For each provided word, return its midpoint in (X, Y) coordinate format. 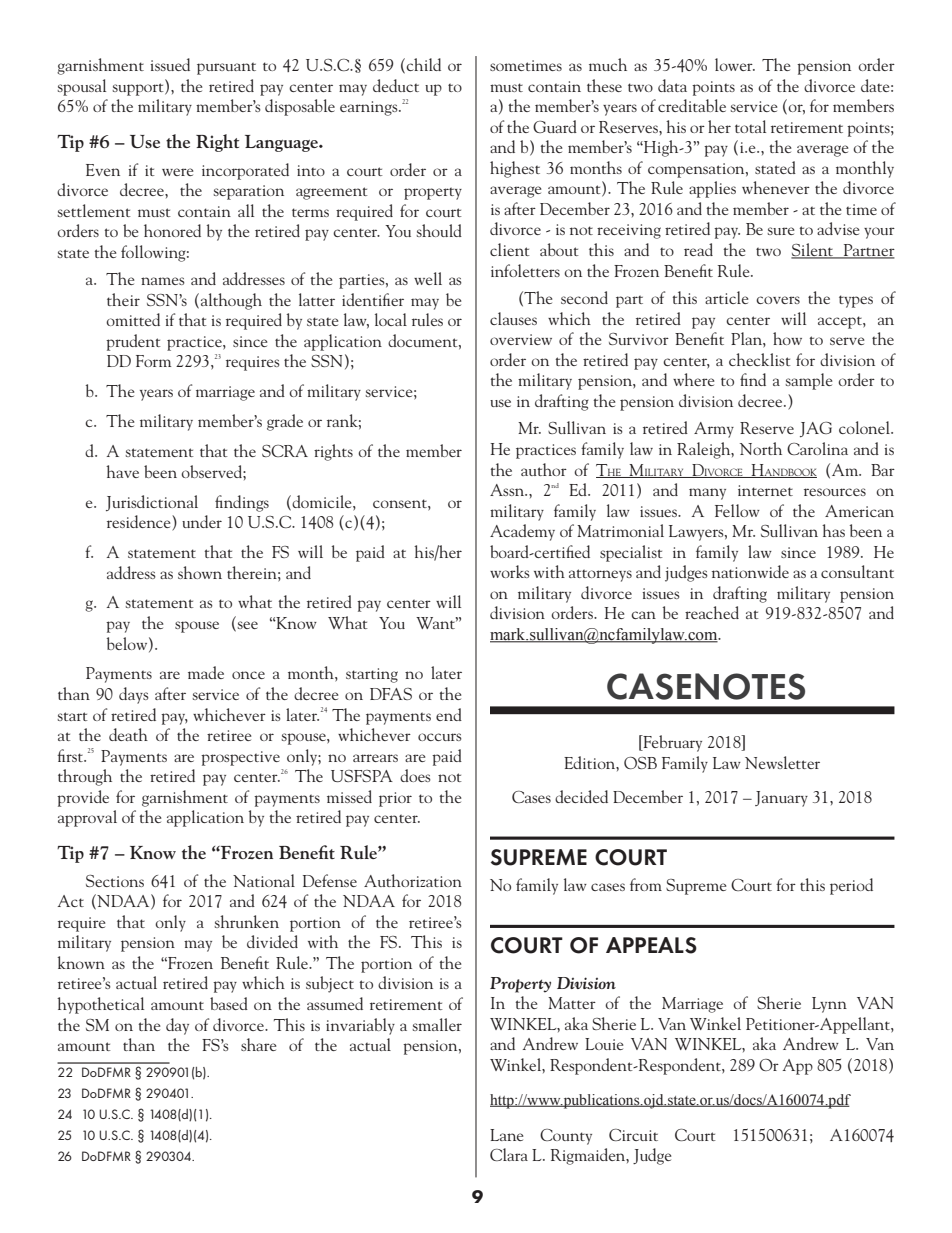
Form (153, 361)
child (423, 64)
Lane (506, 1135)
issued (170, 64)
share (258, 1044)
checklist (760, 359)
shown (200, 572)
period (851, 886)
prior (395, 799)
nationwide (750, 571)
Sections (115, 881)
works (510, 571)
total (750, 126)
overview (521, 339)
